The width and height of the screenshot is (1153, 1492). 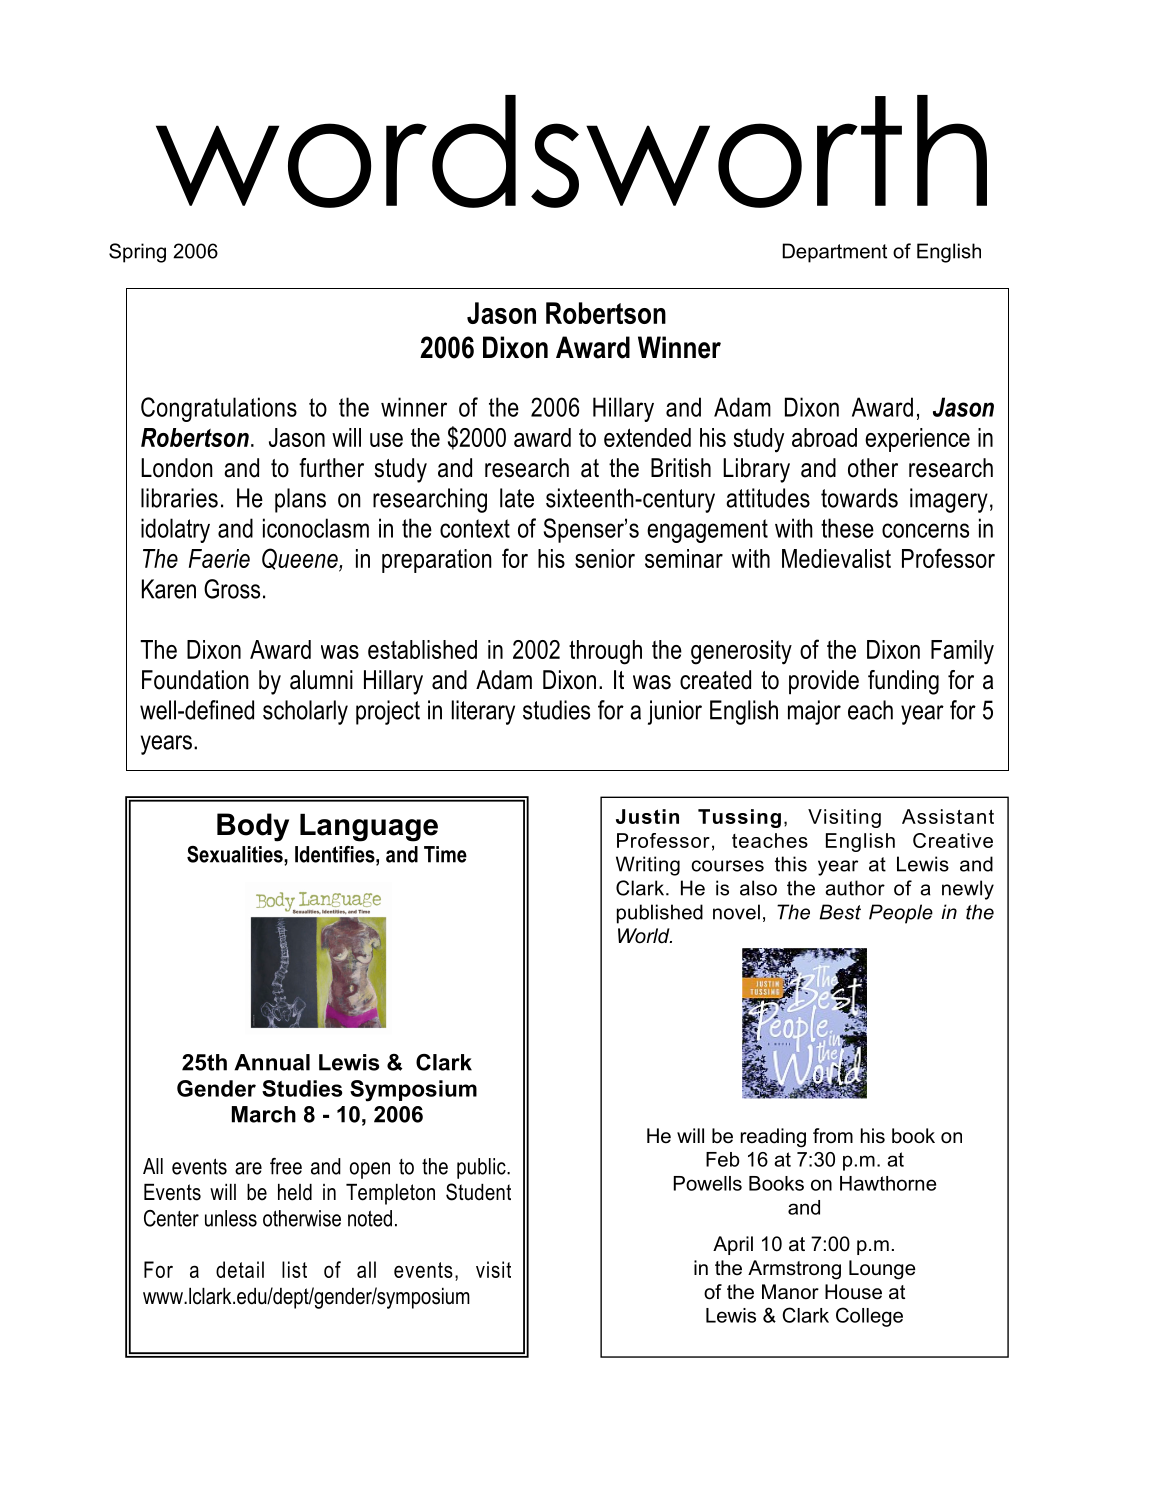 I want to click on literary, so click(x=483, y=712).
